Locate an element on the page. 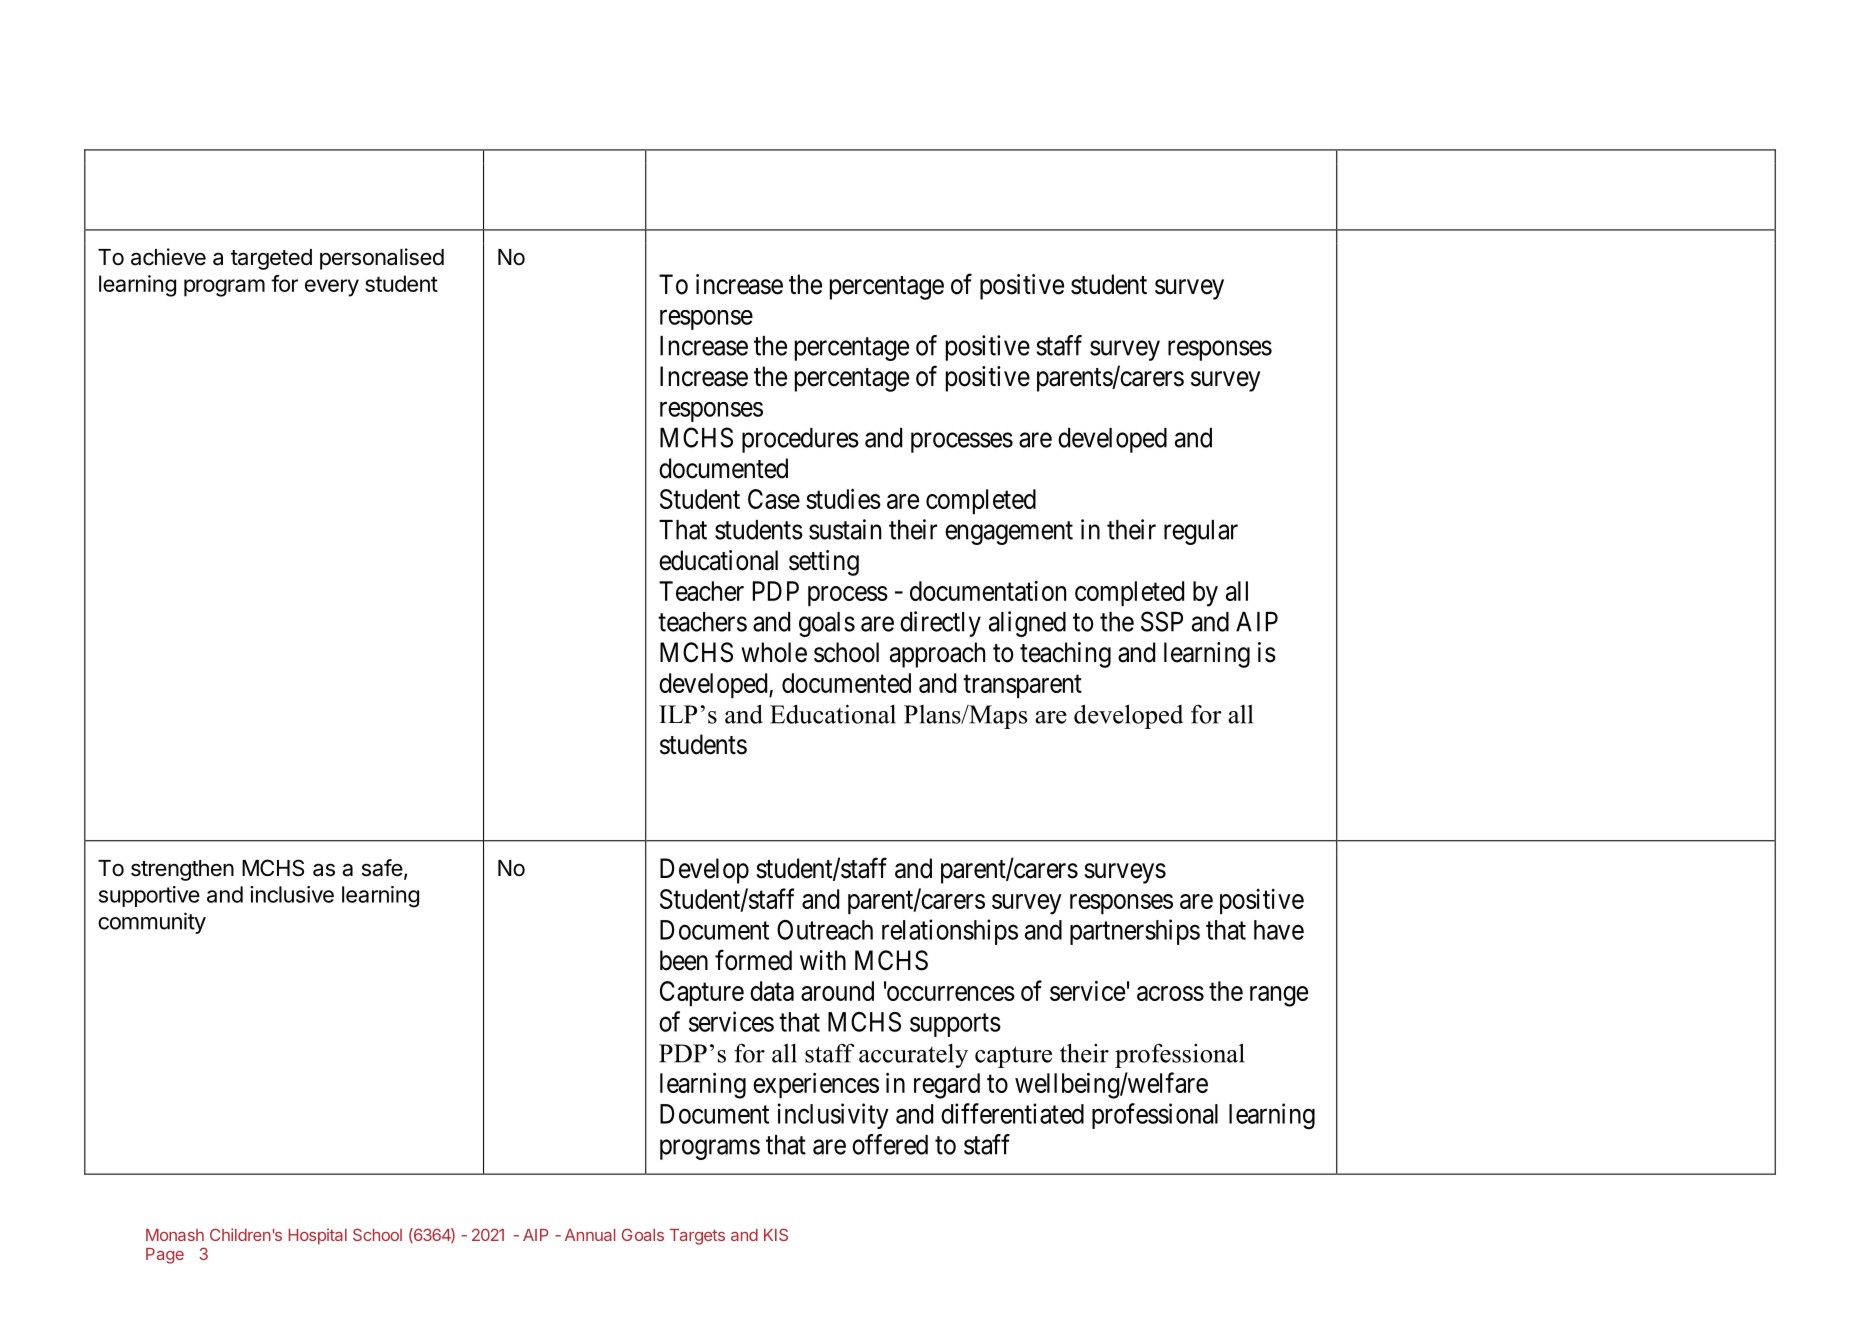  differentiated is located at coordinates (1012, 1113).
